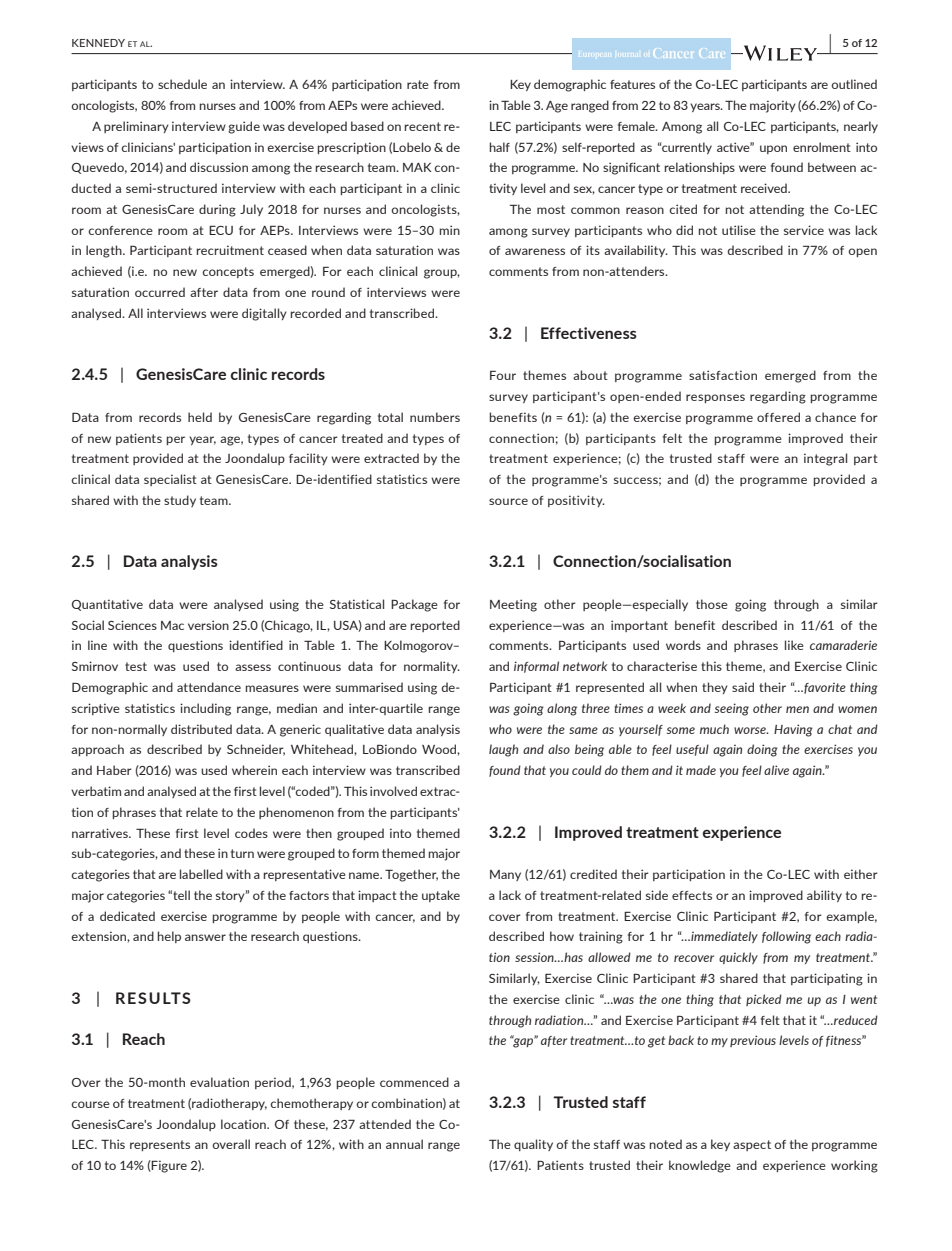 This screenshot has height=1251, width=952. Describe the element at coordinates (182, 84) in the screenshot. I see `schedule` at that location.
